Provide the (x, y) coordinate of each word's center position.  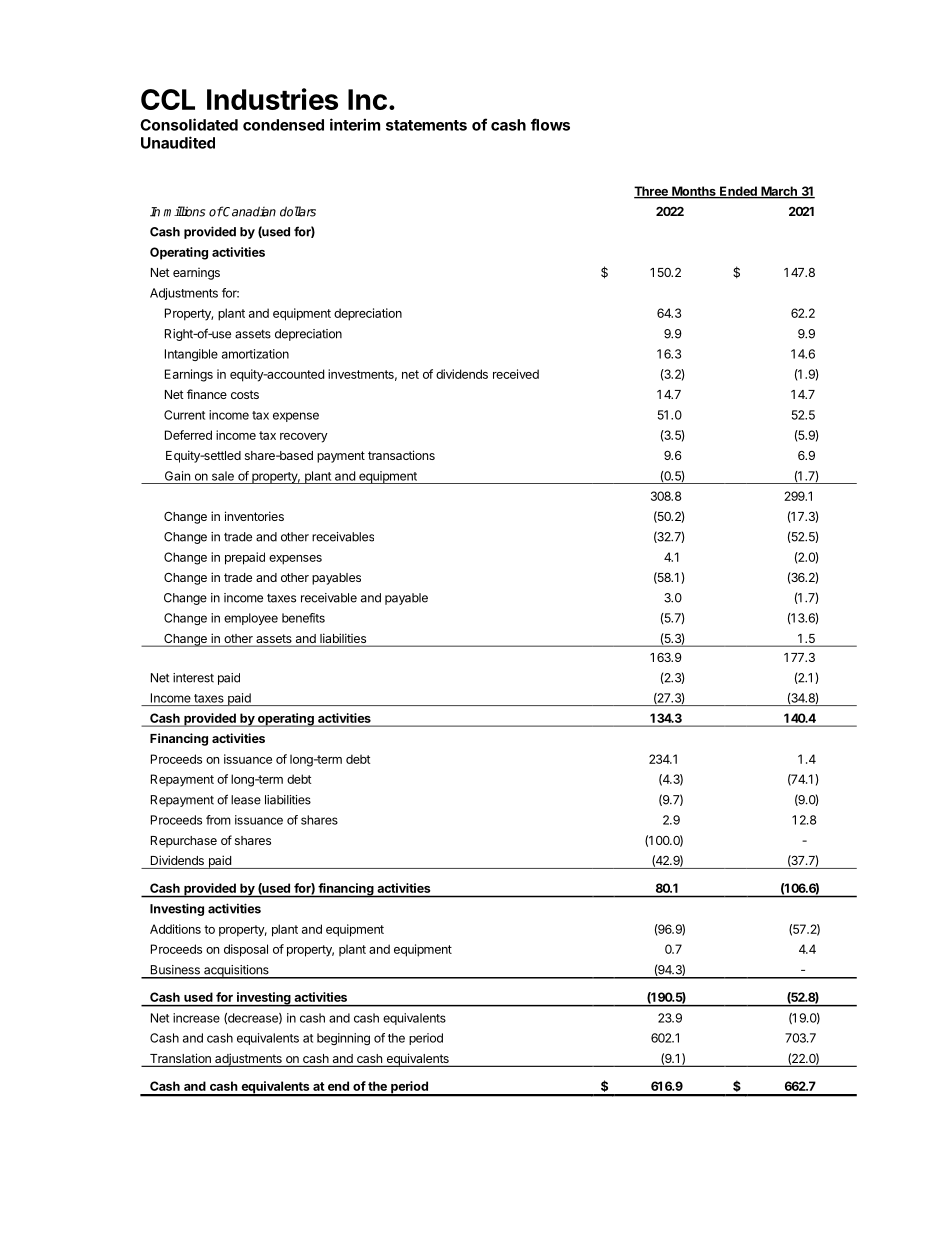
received (516, 374)
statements (426, 125)
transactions (401, 455)
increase (196, 1018)
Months (694, 192)
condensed (283, 125)
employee (251, 619)
